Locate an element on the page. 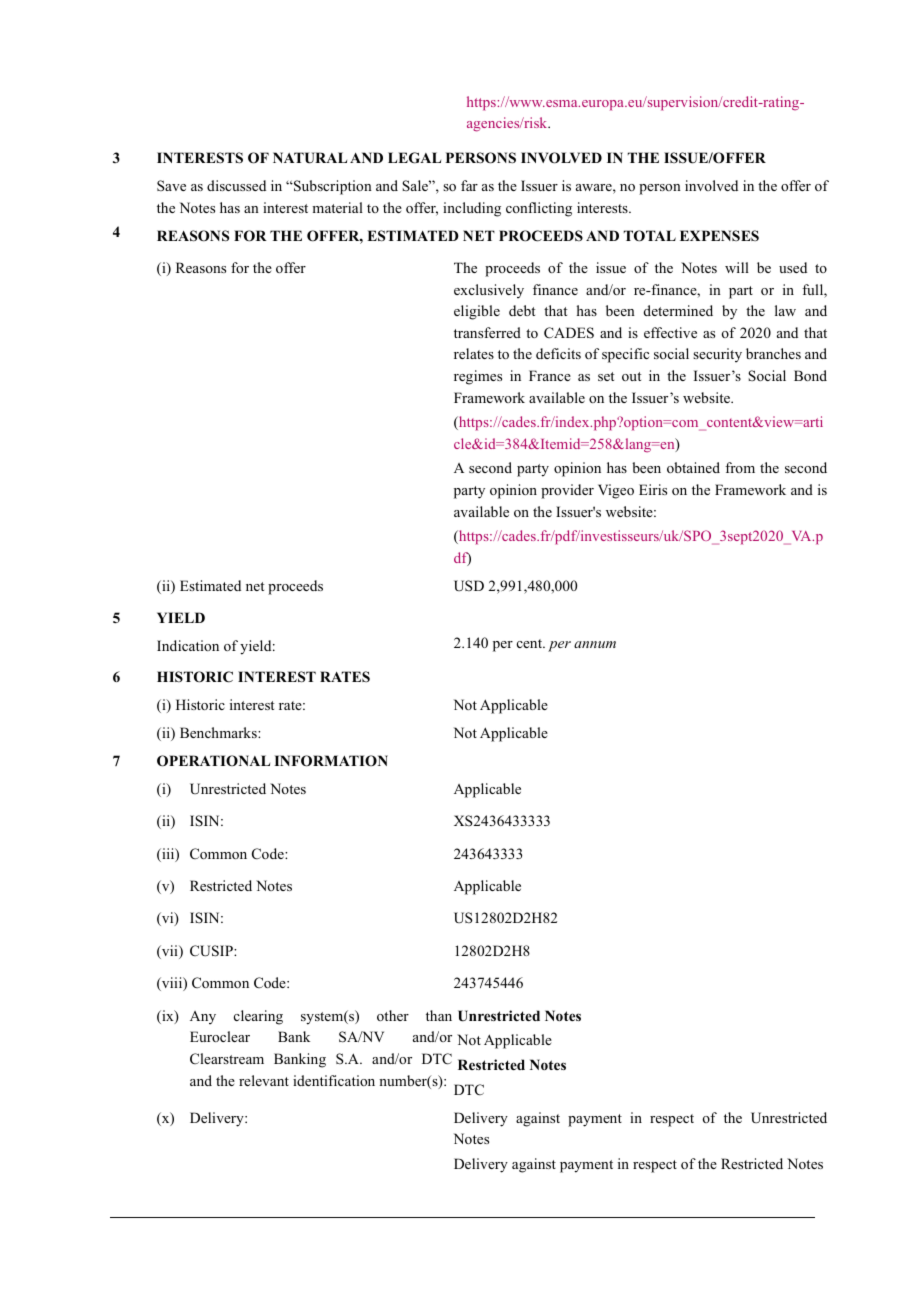 Image resolution: width=924 pixels, height=1308 pixels. discussed is located at coordinates (236, 185).
